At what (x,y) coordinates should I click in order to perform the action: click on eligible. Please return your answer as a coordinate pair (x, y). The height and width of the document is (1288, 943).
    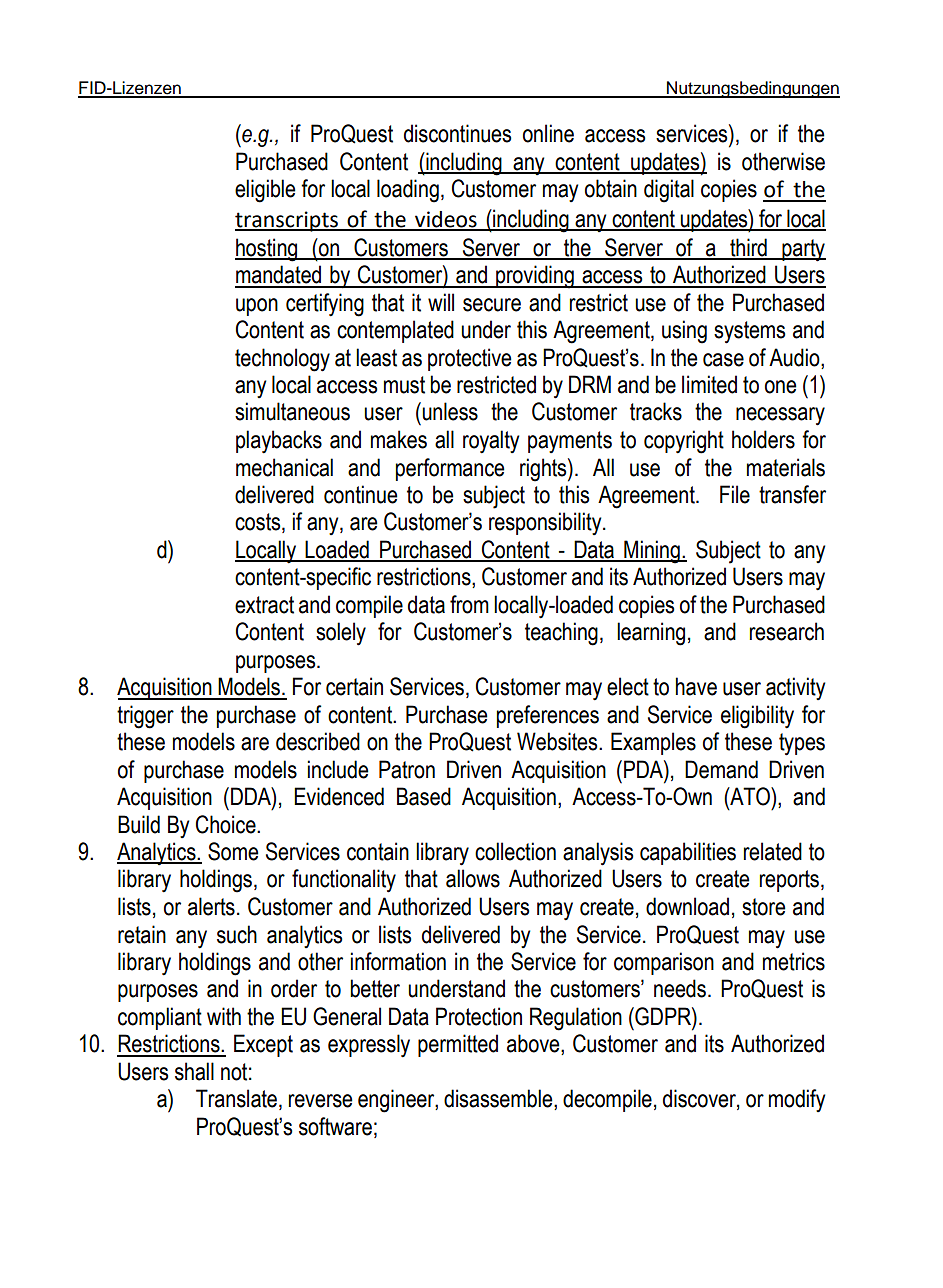
    Looking at the image, I should click on (265, 191).
